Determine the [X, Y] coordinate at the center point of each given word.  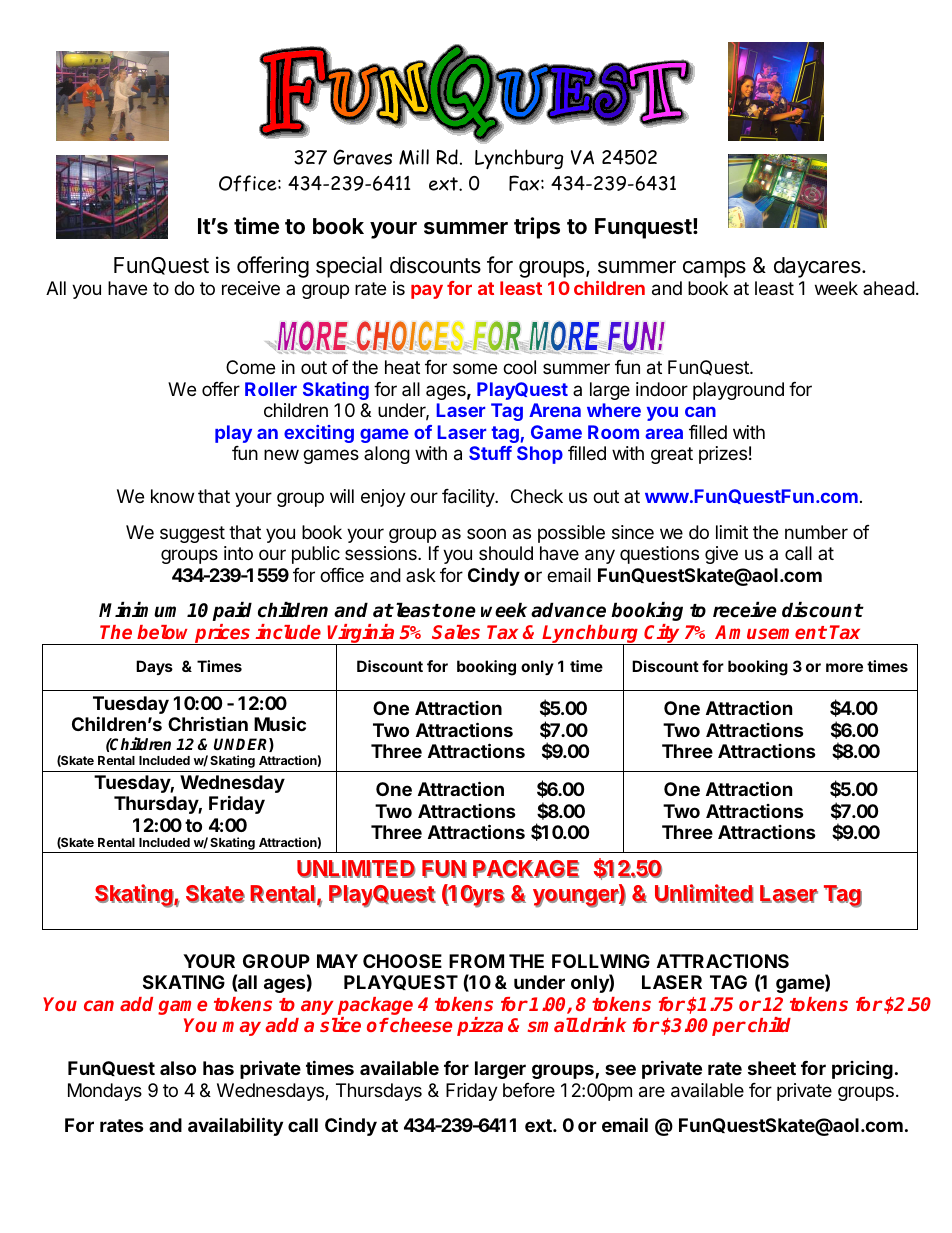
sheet [772, 1068]
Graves [362, 157]
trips [537, 228]
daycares [818, 267]
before [529, 1090]
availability [235, 1126]
